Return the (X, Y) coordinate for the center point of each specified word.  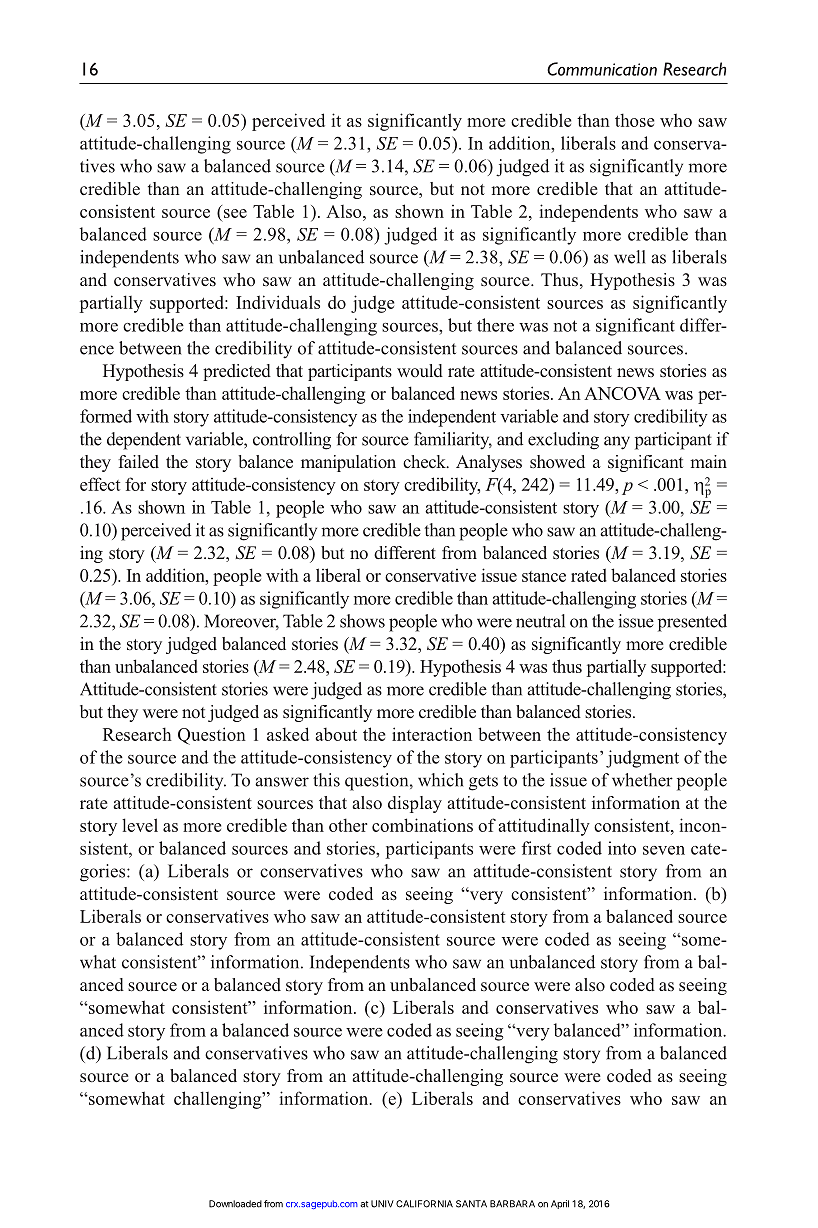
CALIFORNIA (424, 1204)
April (560, 1204)
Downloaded (235, 1204)
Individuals (278, 302)
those (634, 120)
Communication (602, 69)
